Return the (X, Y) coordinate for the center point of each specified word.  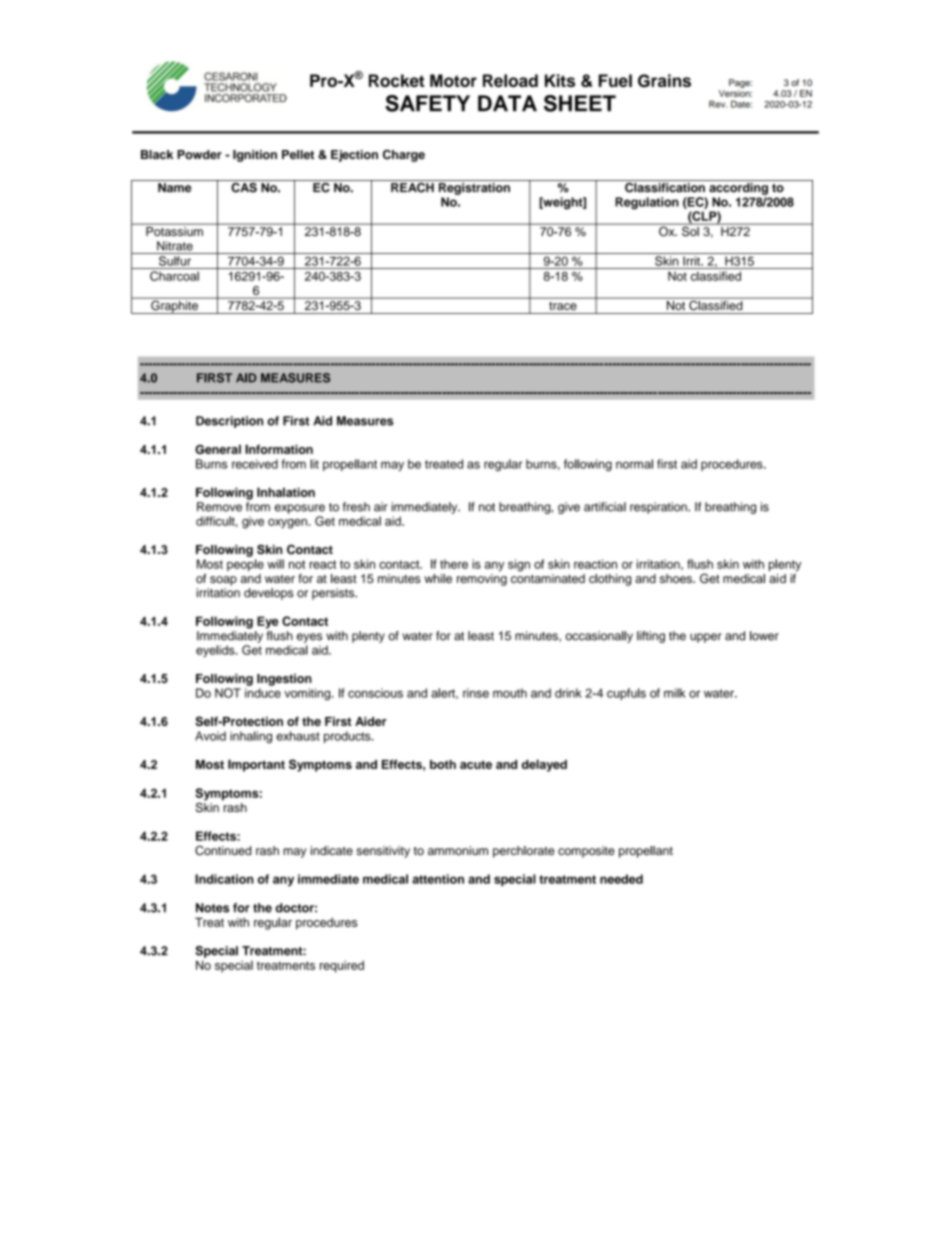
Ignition (255, 156)
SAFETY (427, 103)
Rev (718, 104)
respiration (659, 508)
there (454, 564)
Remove (219, 507)
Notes (212, 908)
